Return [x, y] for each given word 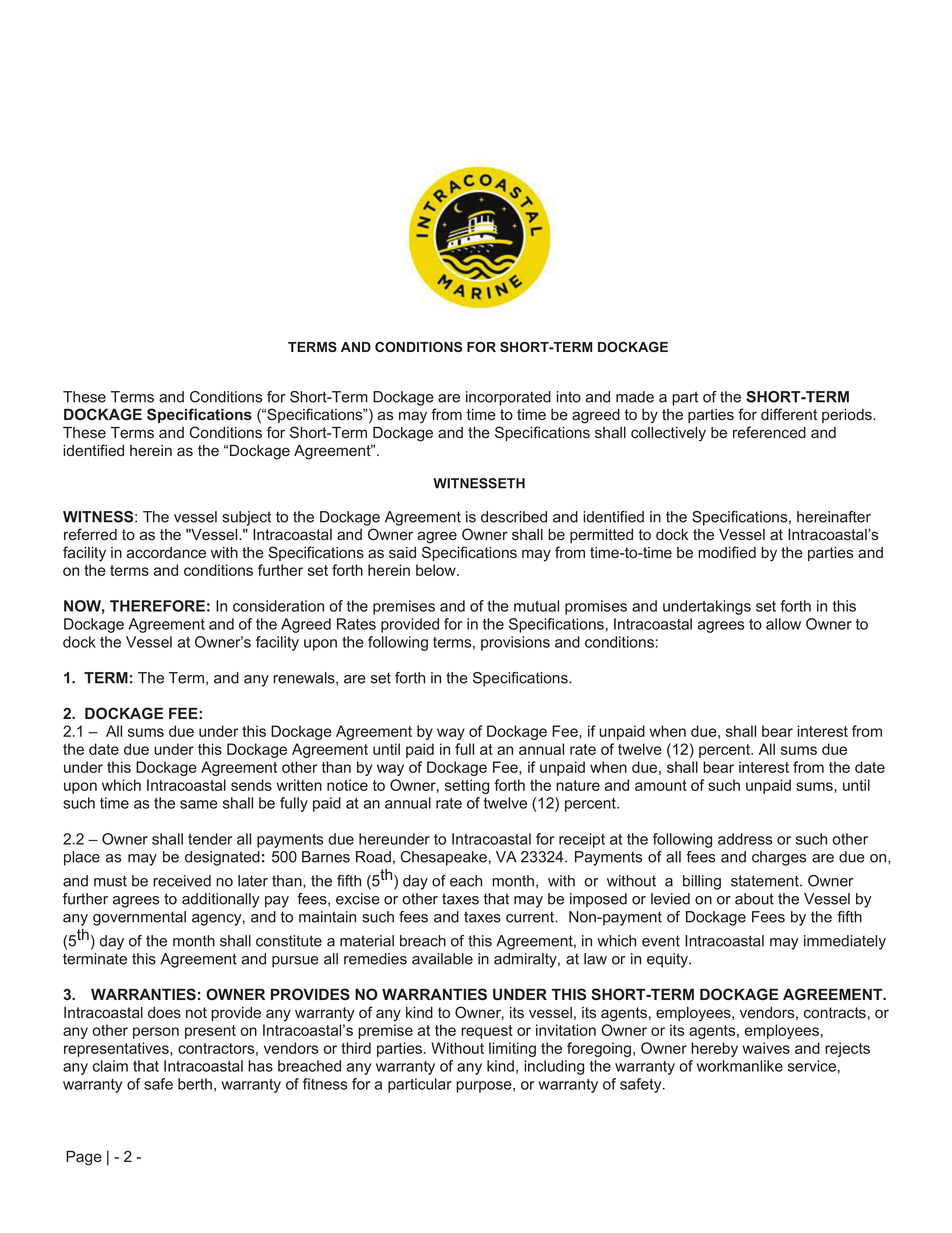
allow [783, 624]
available [442, 959]
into [568, 397]
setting [467, 786]
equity [668, 960]
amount [661, 785]
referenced [769, 432]
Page [84, 1158]
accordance [166, 553]
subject [246, 518]
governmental [139, 918]
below [437, 570]
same [199, 804]
